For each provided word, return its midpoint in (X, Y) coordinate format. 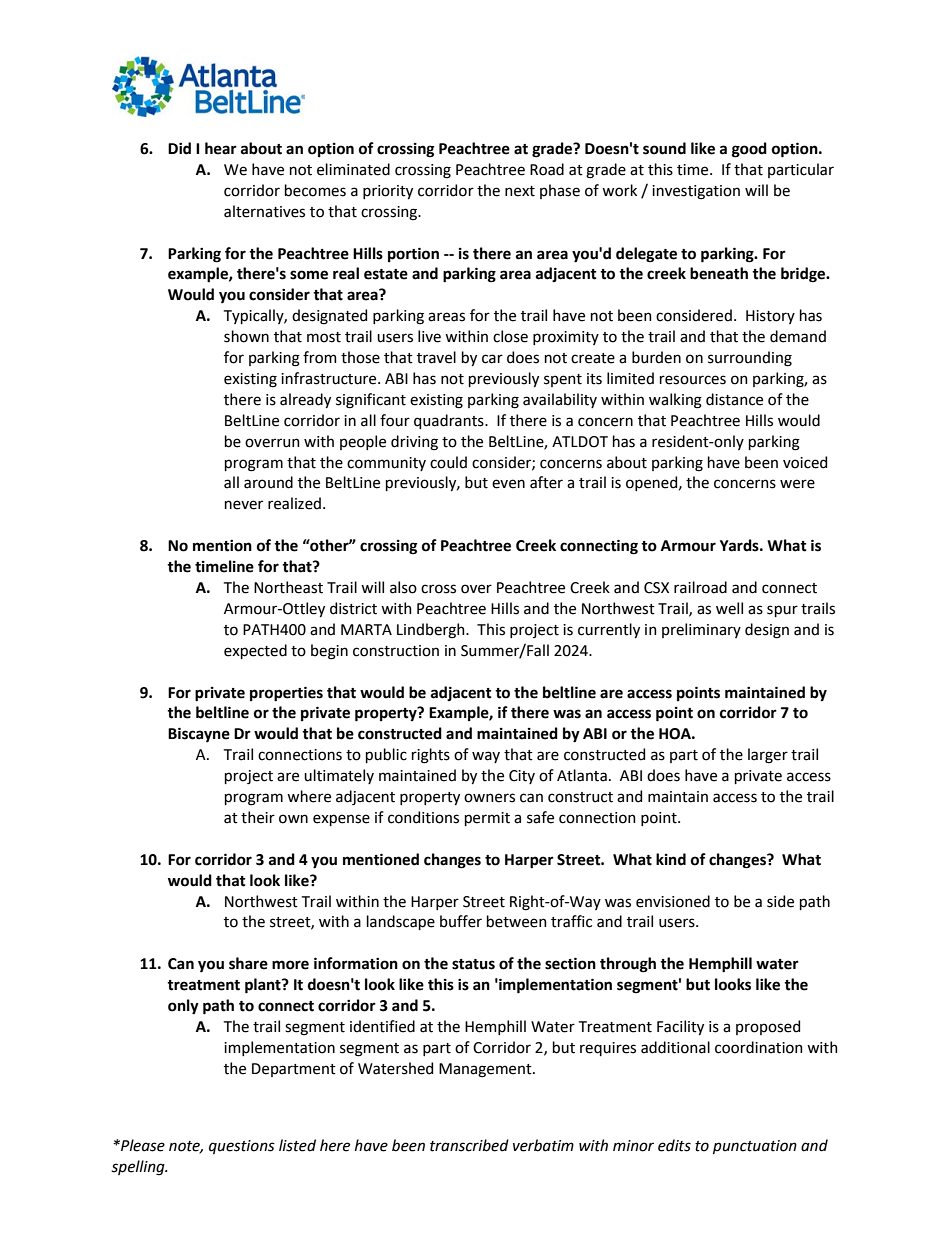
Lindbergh (432, 631)
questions (242, 1147)
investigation (696, 192)
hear (221, 148)
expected (255, 651)
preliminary (701, 630)
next (520, 191)
